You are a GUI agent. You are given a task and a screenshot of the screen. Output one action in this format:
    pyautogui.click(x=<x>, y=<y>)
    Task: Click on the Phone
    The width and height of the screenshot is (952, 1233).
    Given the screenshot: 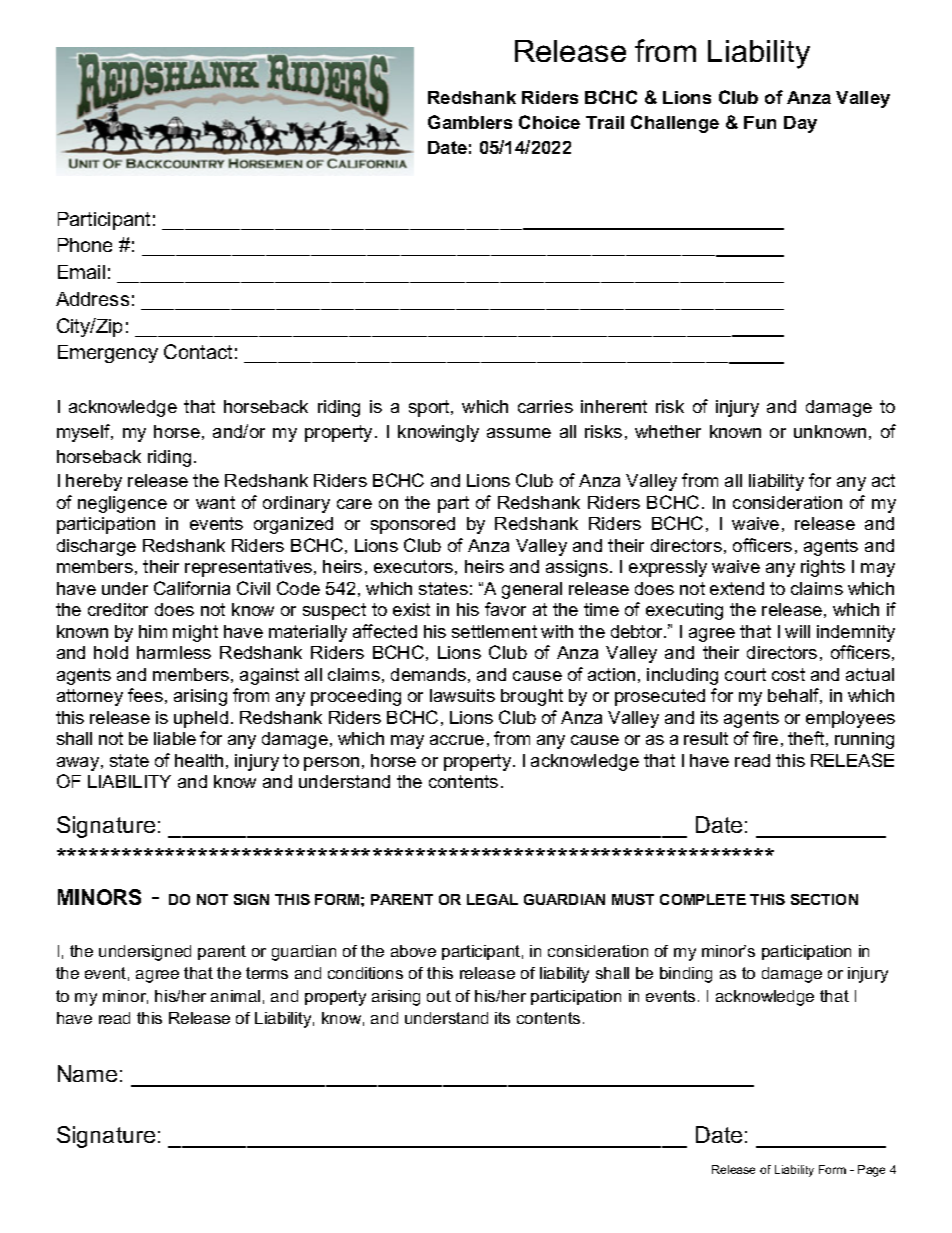 What is the action you would take?
    pyautogui.click(x=85, y=245)
